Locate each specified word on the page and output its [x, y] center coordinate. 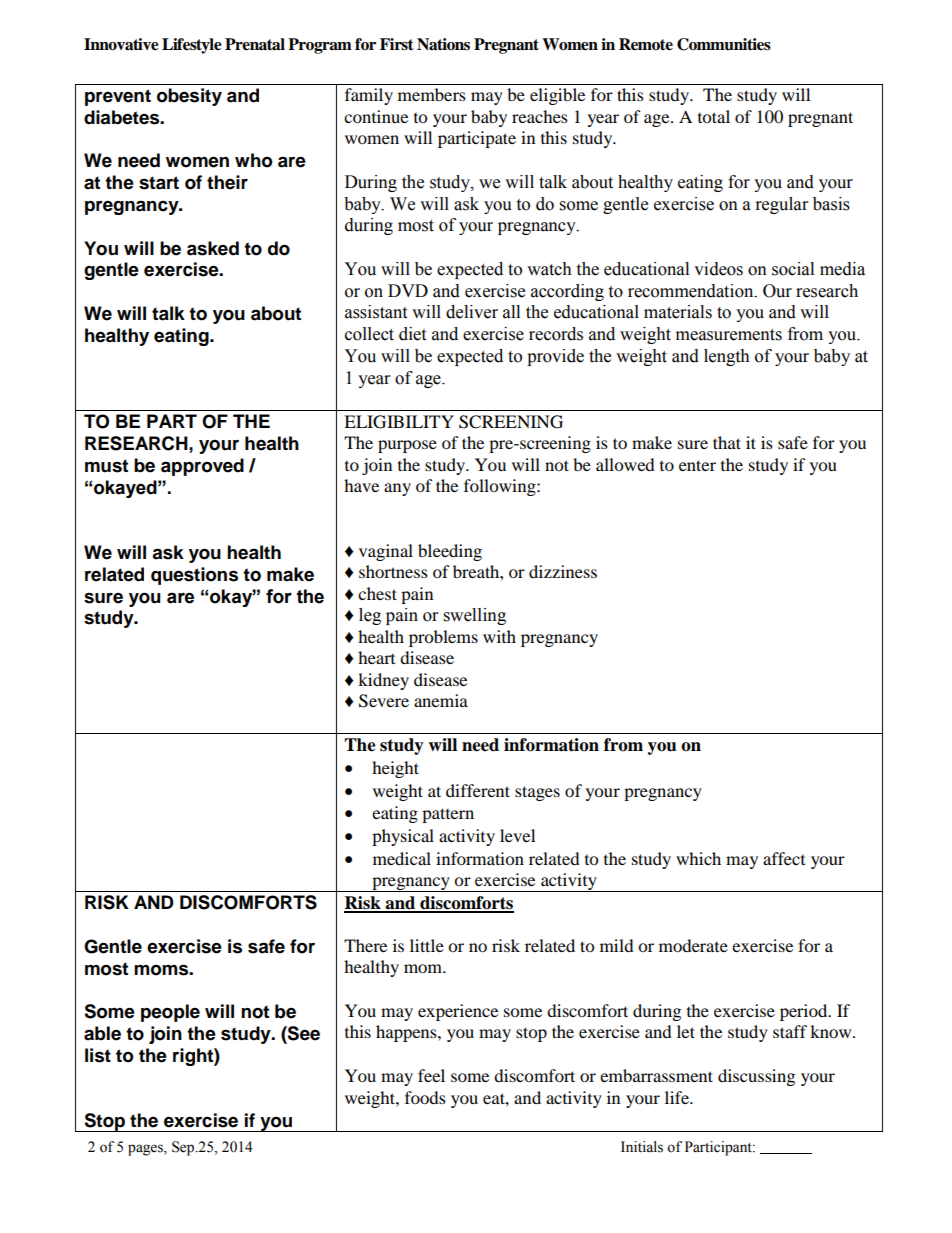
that [727, 442]
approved [202, 467]
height [395, 769]
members [432, 94]
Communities [724, 44]
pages [146, 1150]
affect [784, 858]
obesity [189, 97]
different [478, 790]
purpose [407, 446]
